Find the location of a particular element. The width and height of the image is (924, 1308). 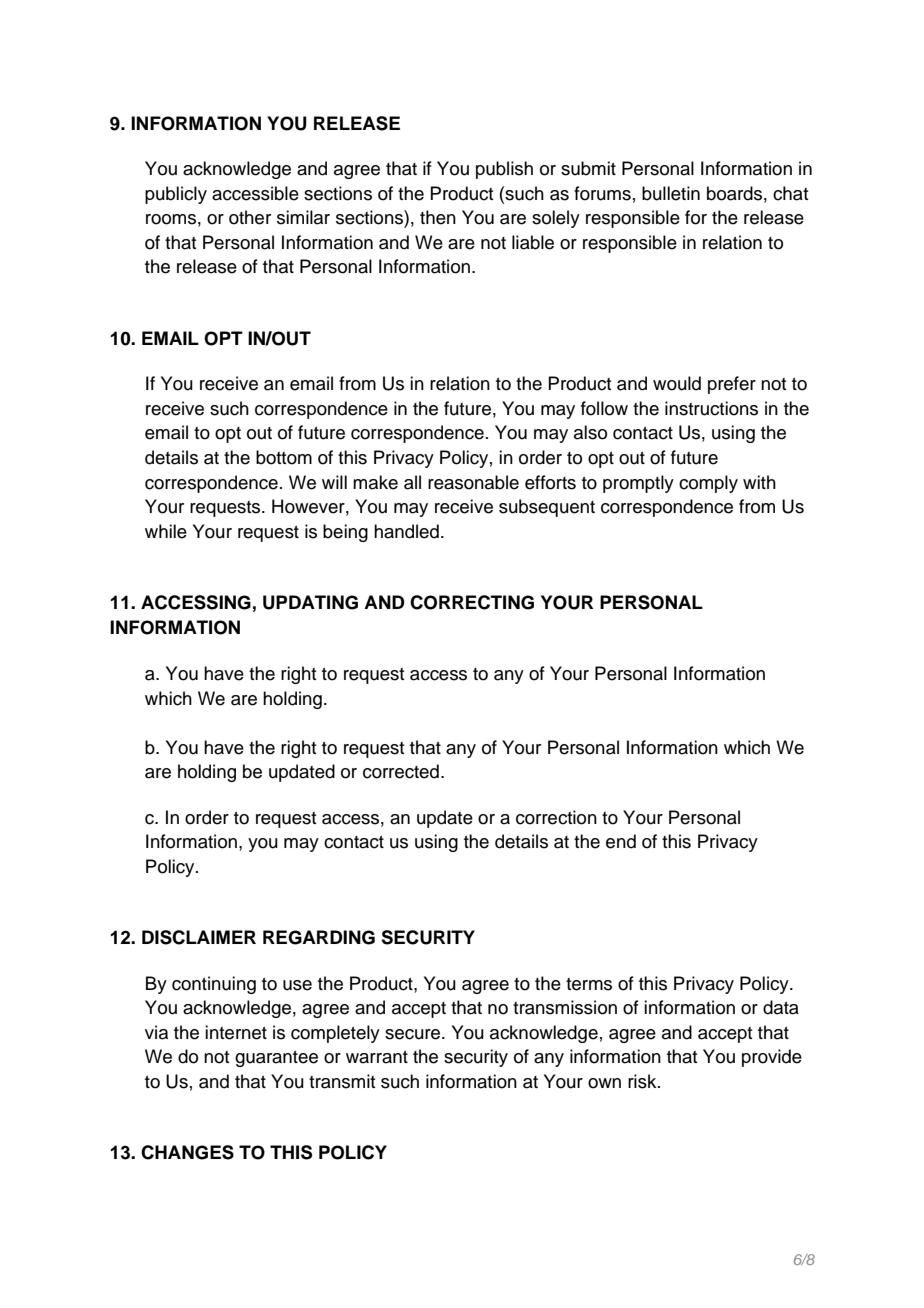

correction is located at coordinates (556, 817).
